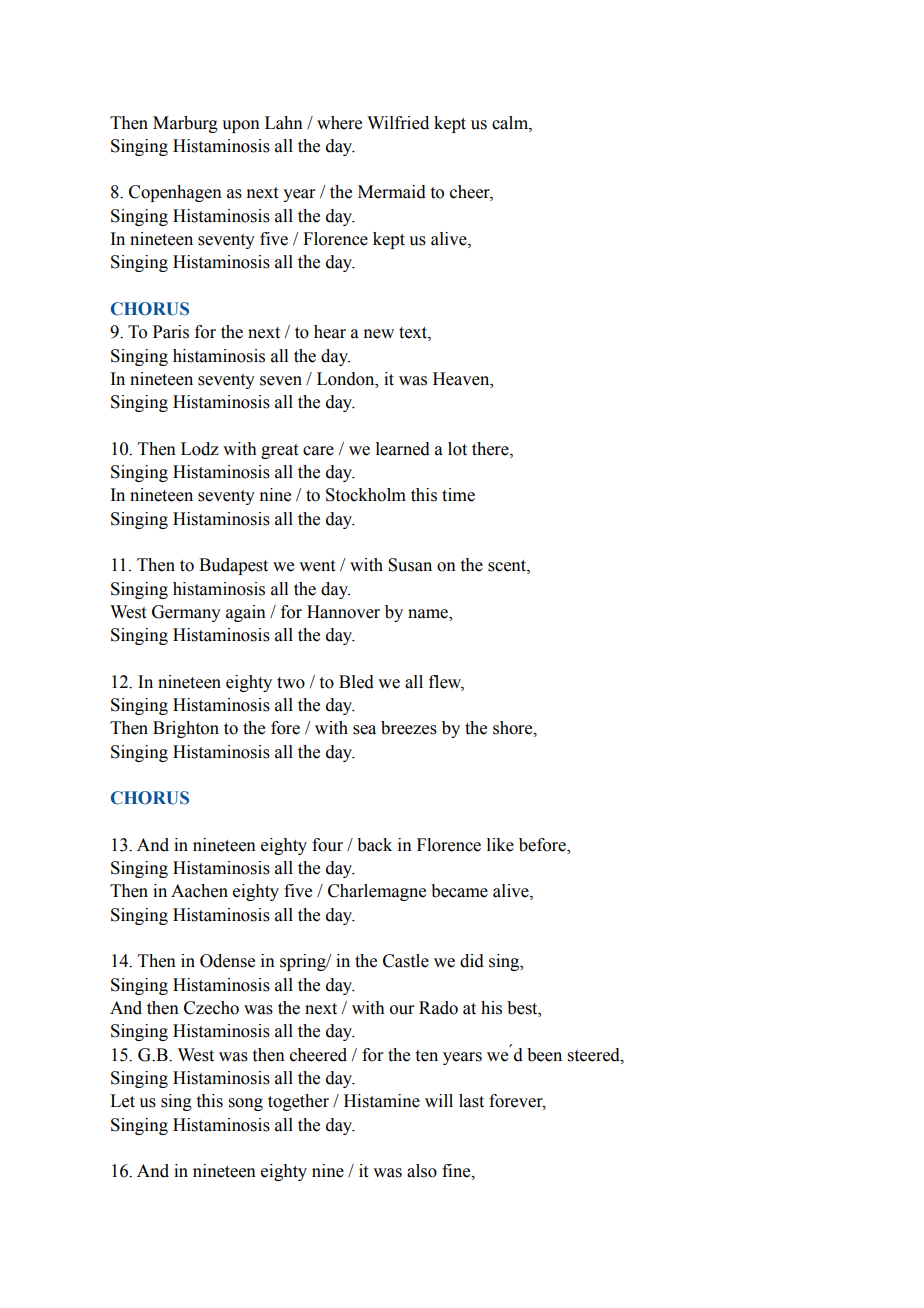  I want to click on Marburg, so click(185, 124).
